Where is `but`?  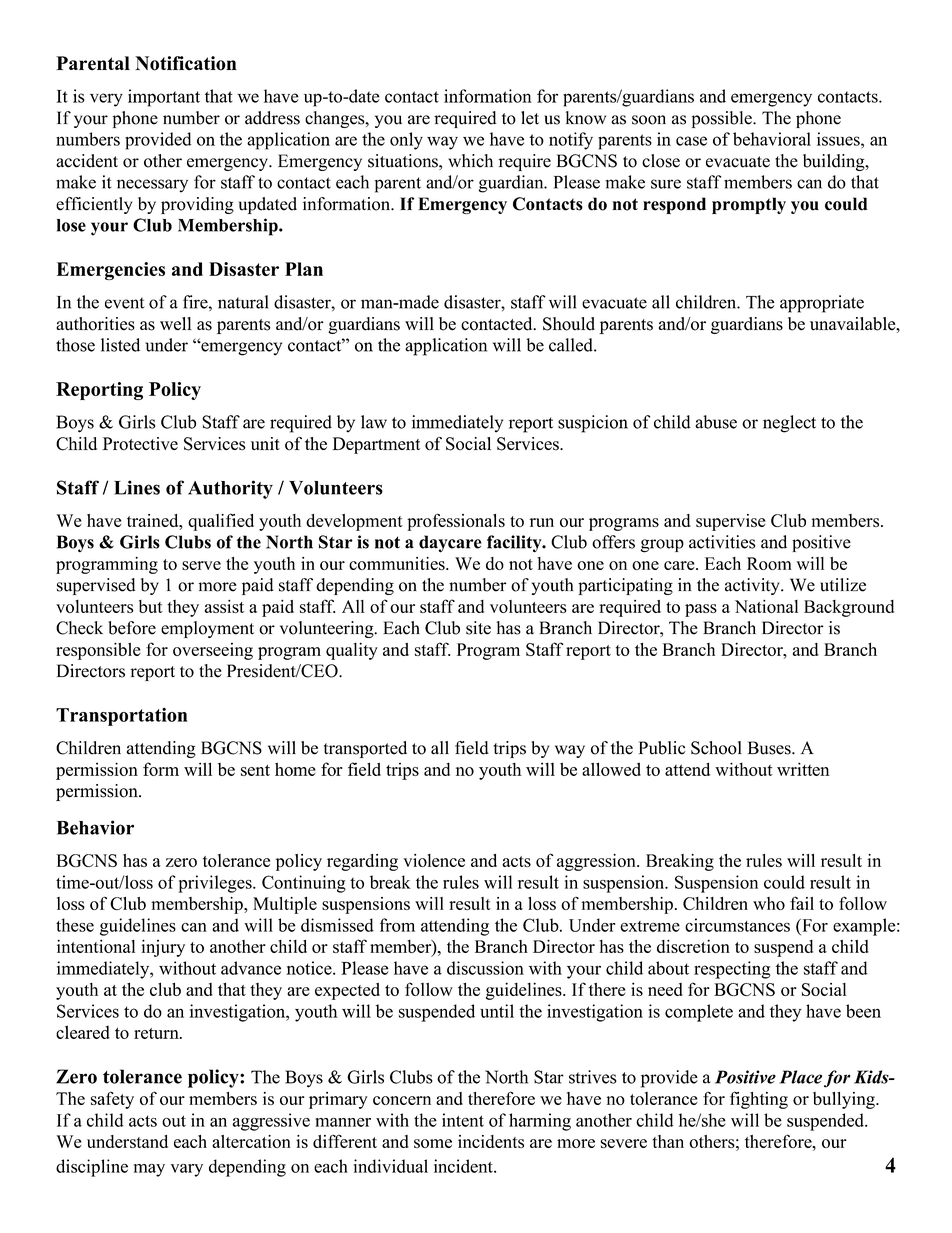
but is located at coordinates (151, 606).
